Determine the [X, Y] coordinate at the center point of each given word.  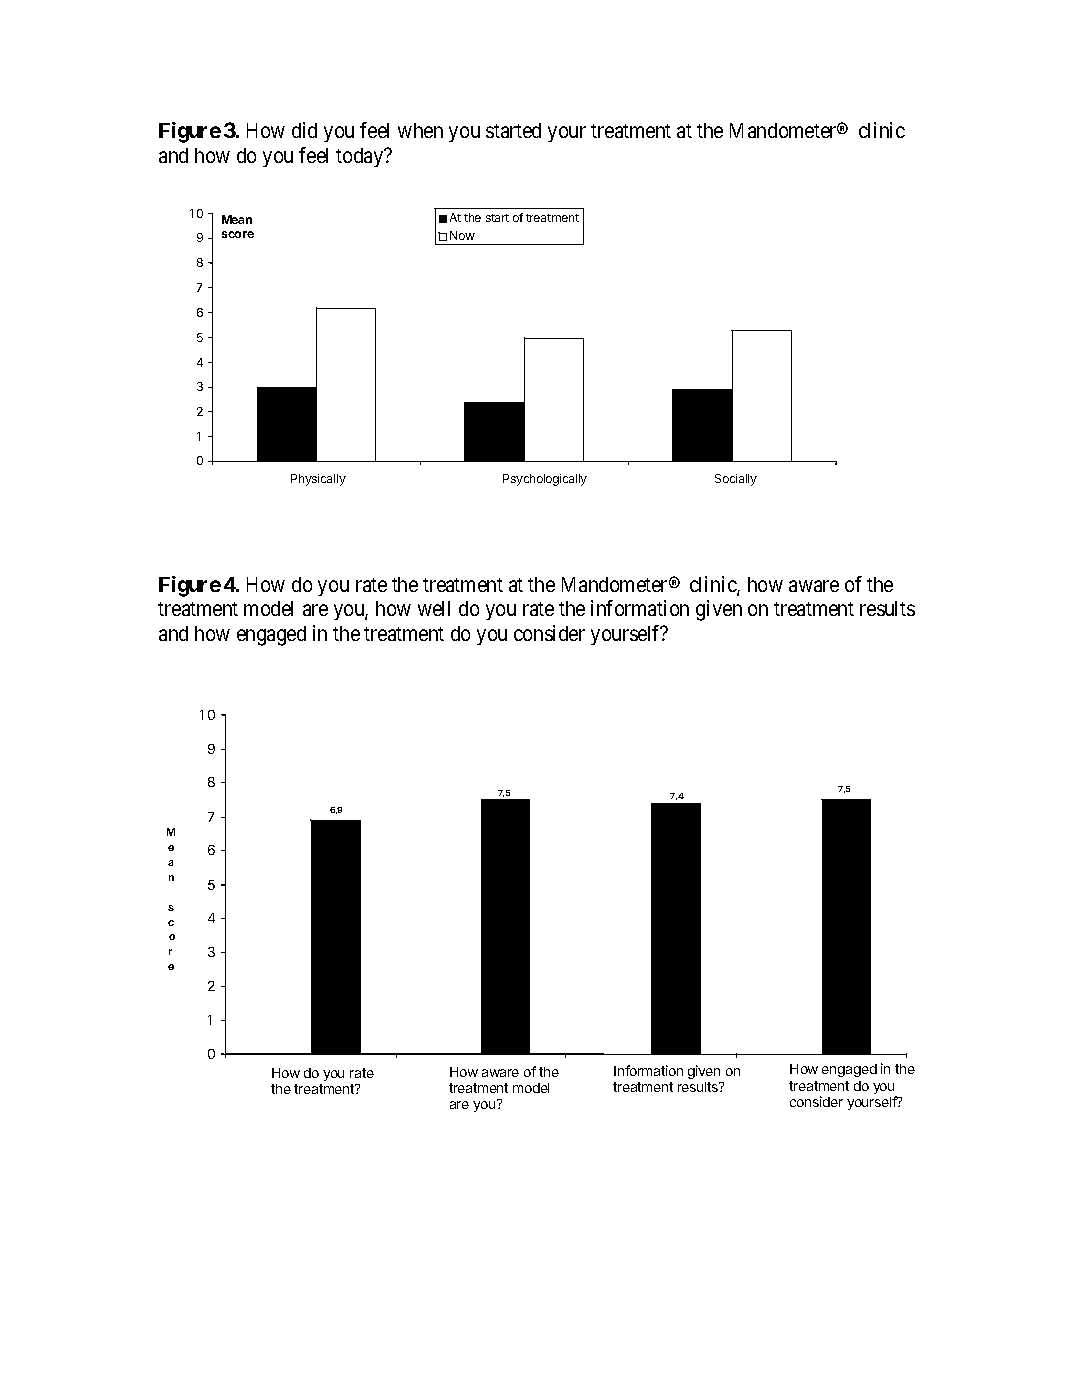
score [238, 234]
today [361, 157]
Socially [736, 480]
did [304, 130]
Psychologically [545, 480]
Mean [237, 219]
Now [462, 235]
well [434, 608]
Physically [318, 480]
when [420, 130]
